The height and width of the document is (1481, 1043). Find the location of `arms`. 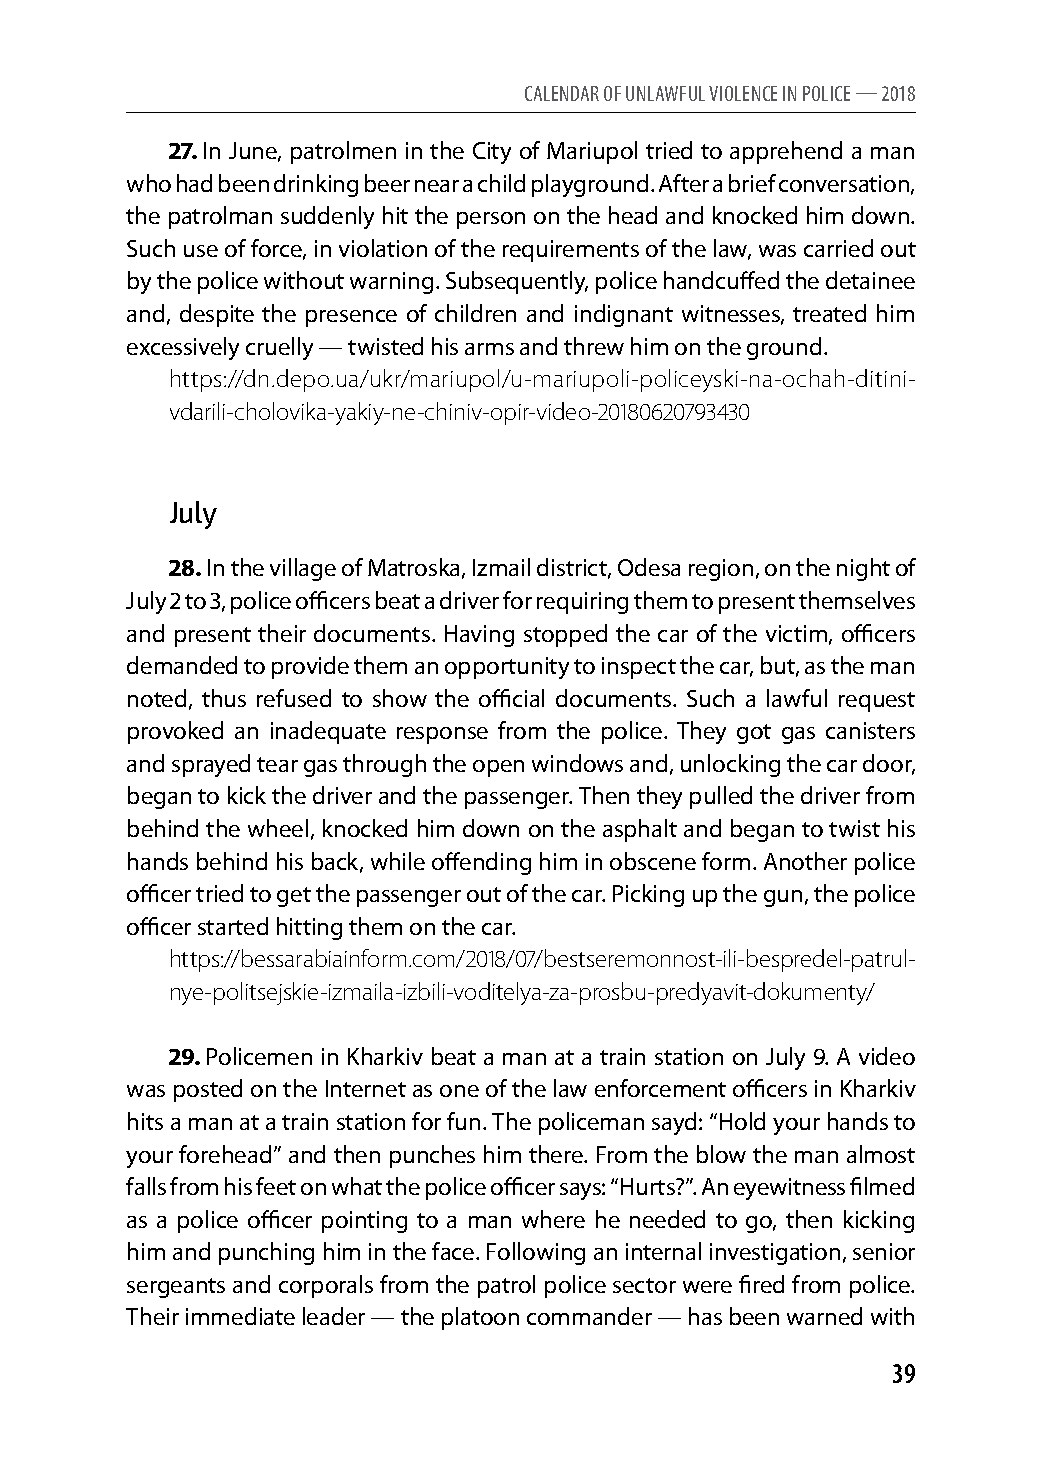

arms is located at coordinates (489, 349).
